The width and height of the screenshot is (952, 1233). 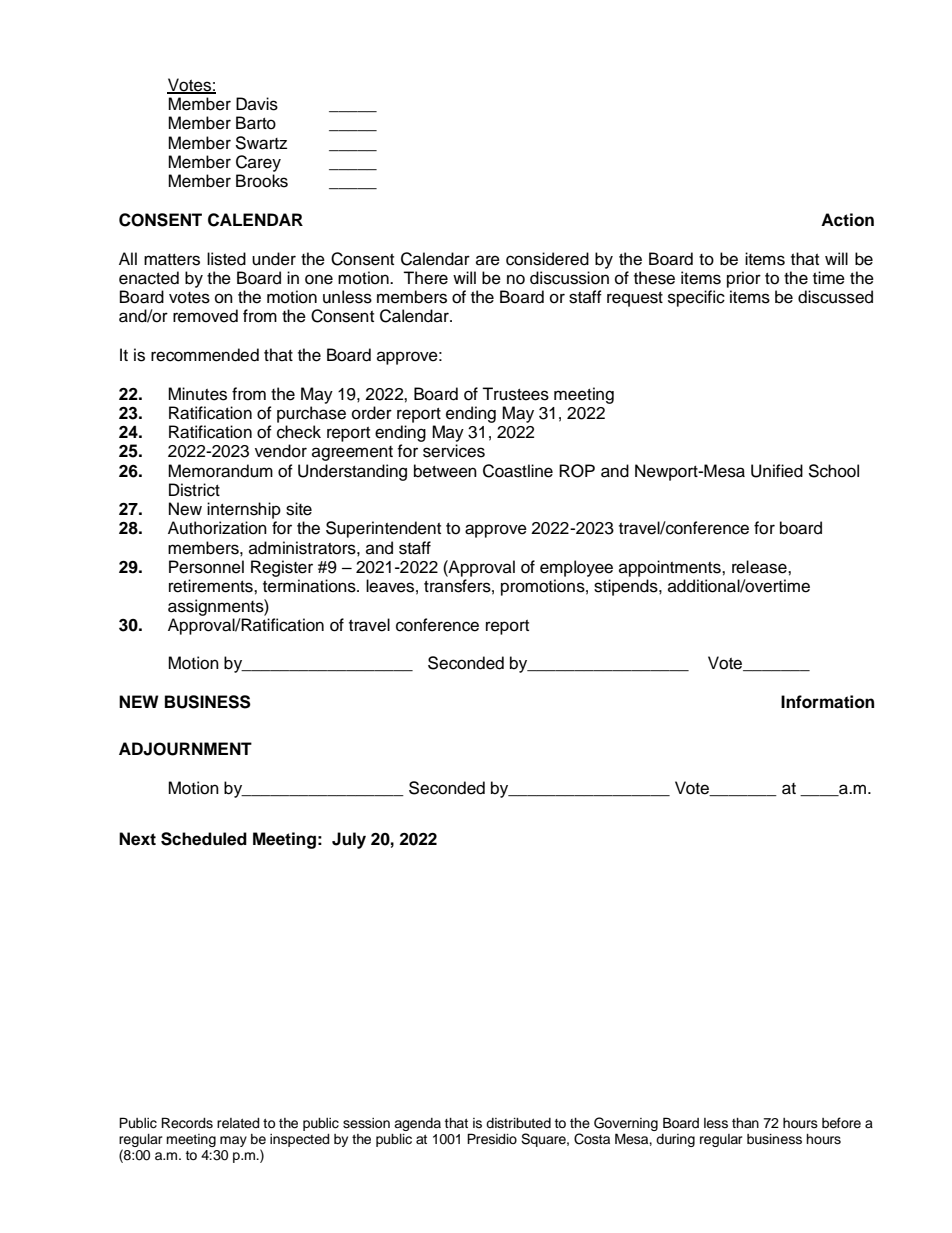 I want to click on related, so click(x=238, y=1123).
